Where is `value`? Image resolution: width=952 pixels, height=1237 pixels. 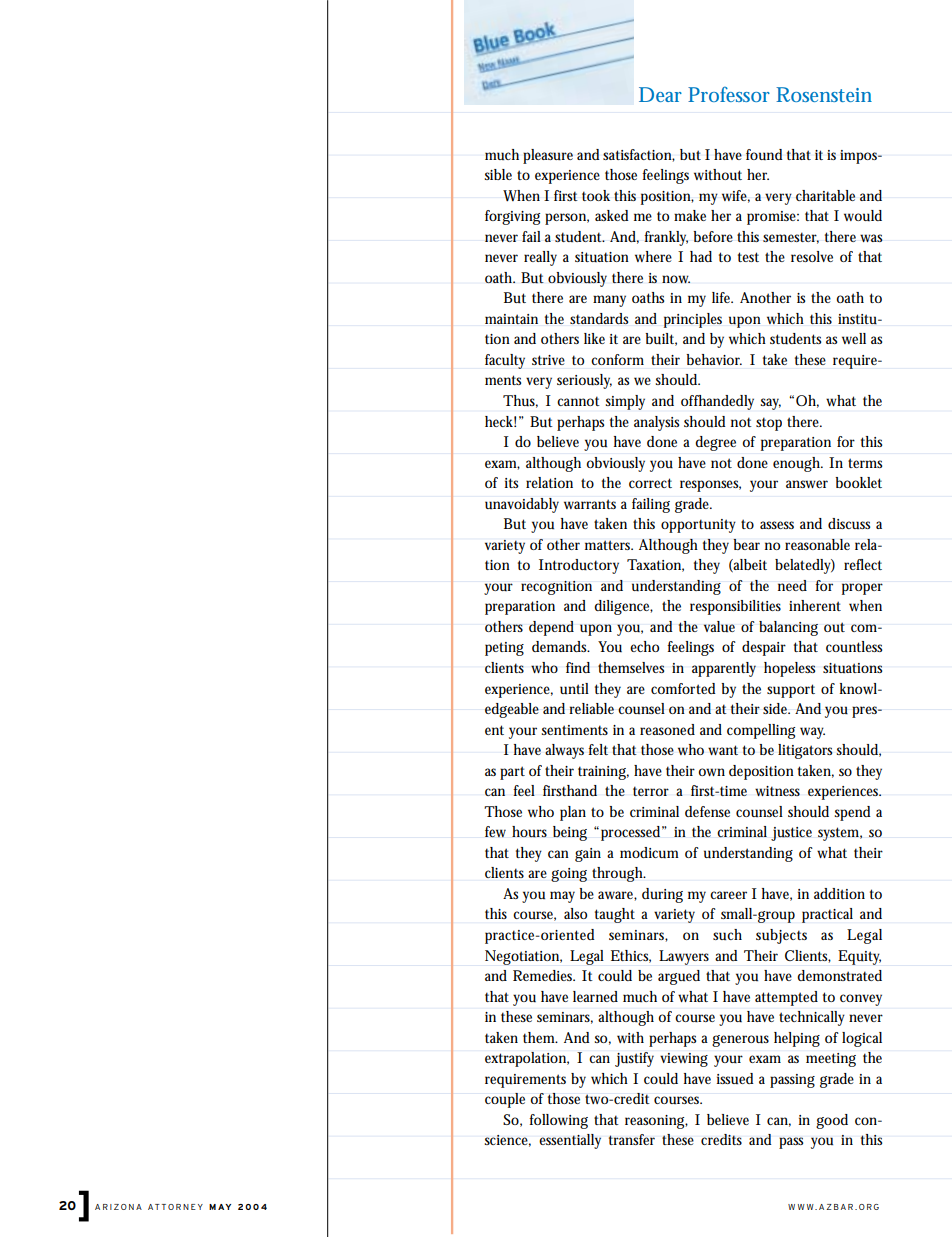
value is located at coordinates (719, 627).
